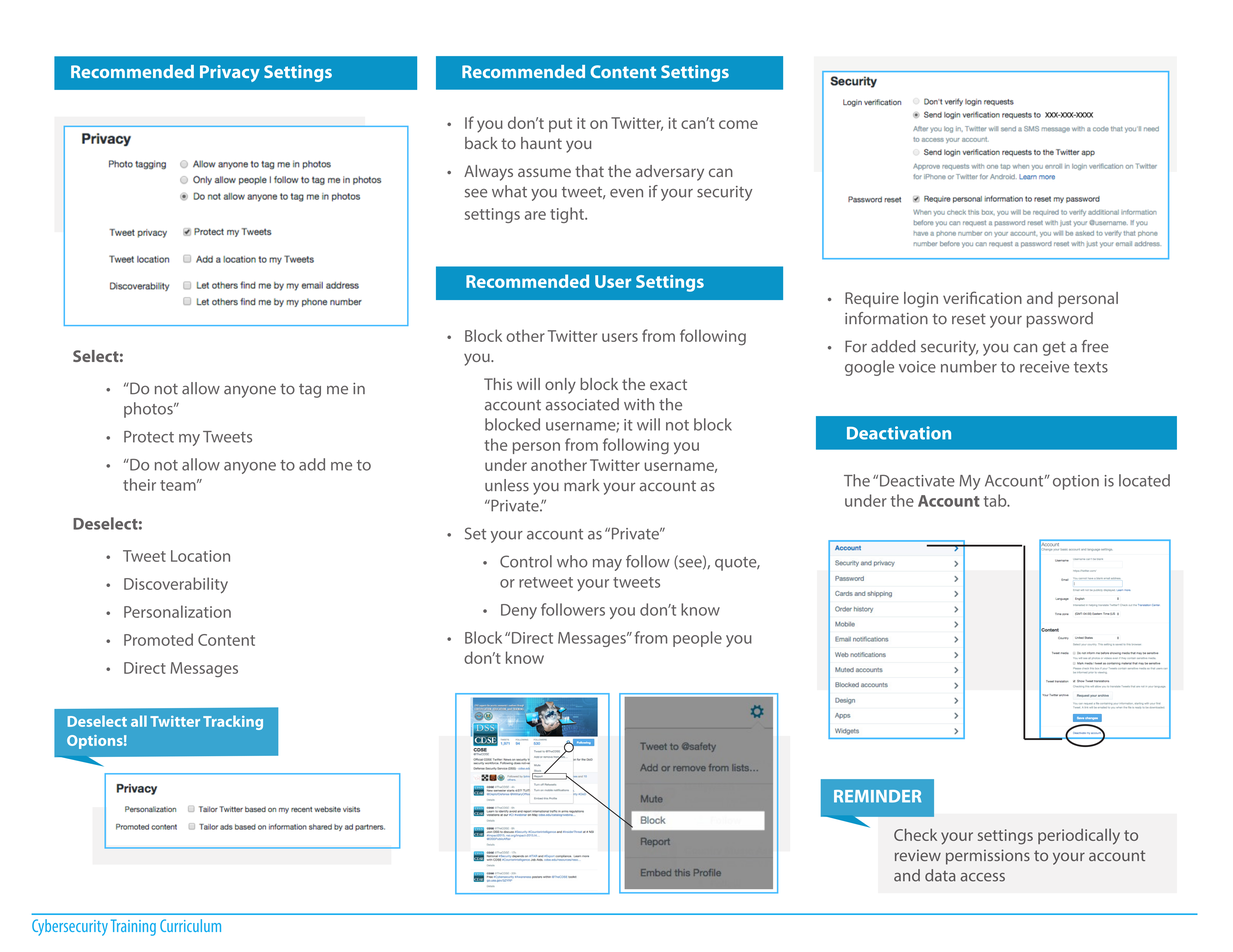 This image has width=1233, height=952. What do you see at coordinates (738, 124) in the image?
I see `come` at bounding box center [738, 124].
